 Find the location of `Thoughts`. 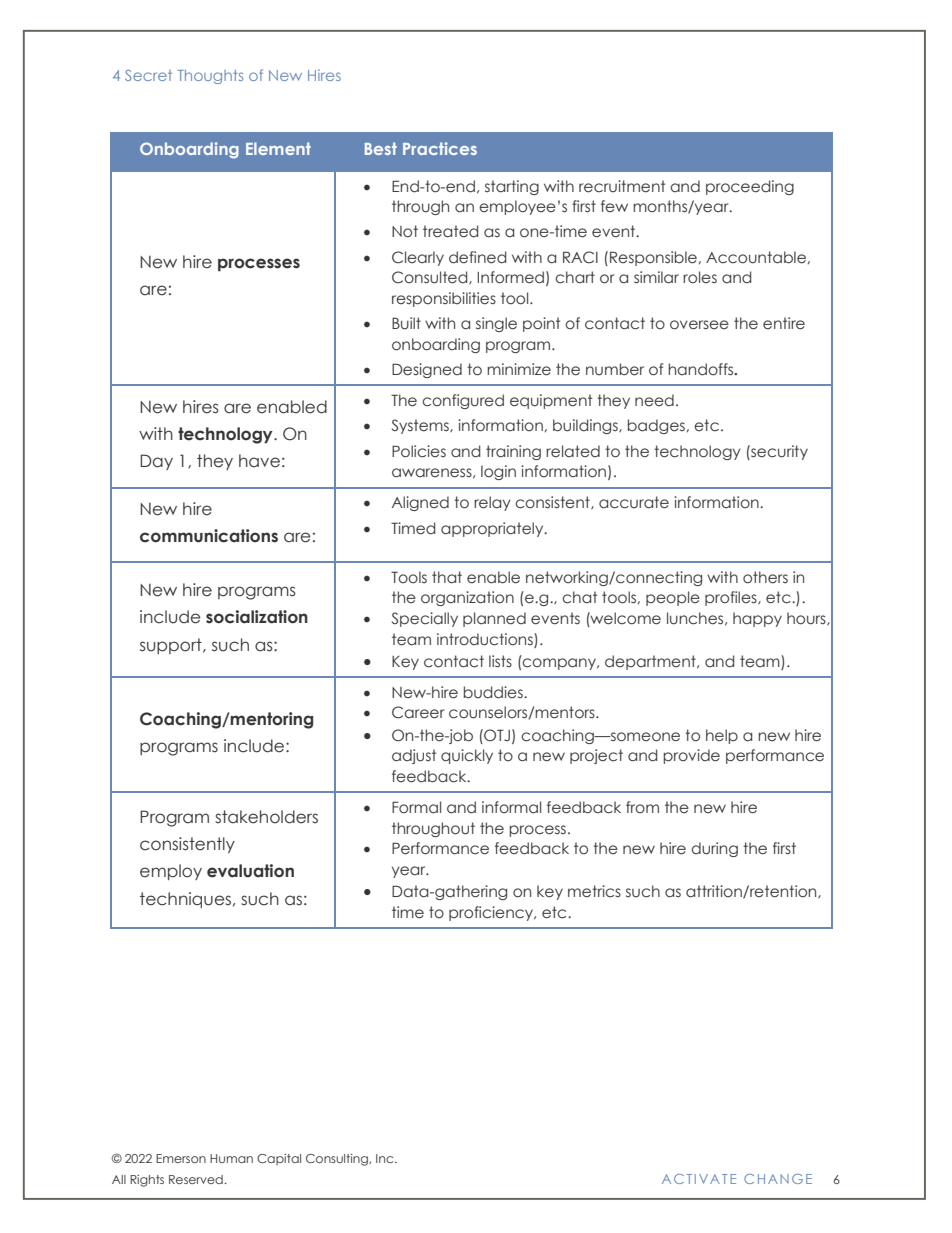

Thoughts is located at coordinates (210, 77).
